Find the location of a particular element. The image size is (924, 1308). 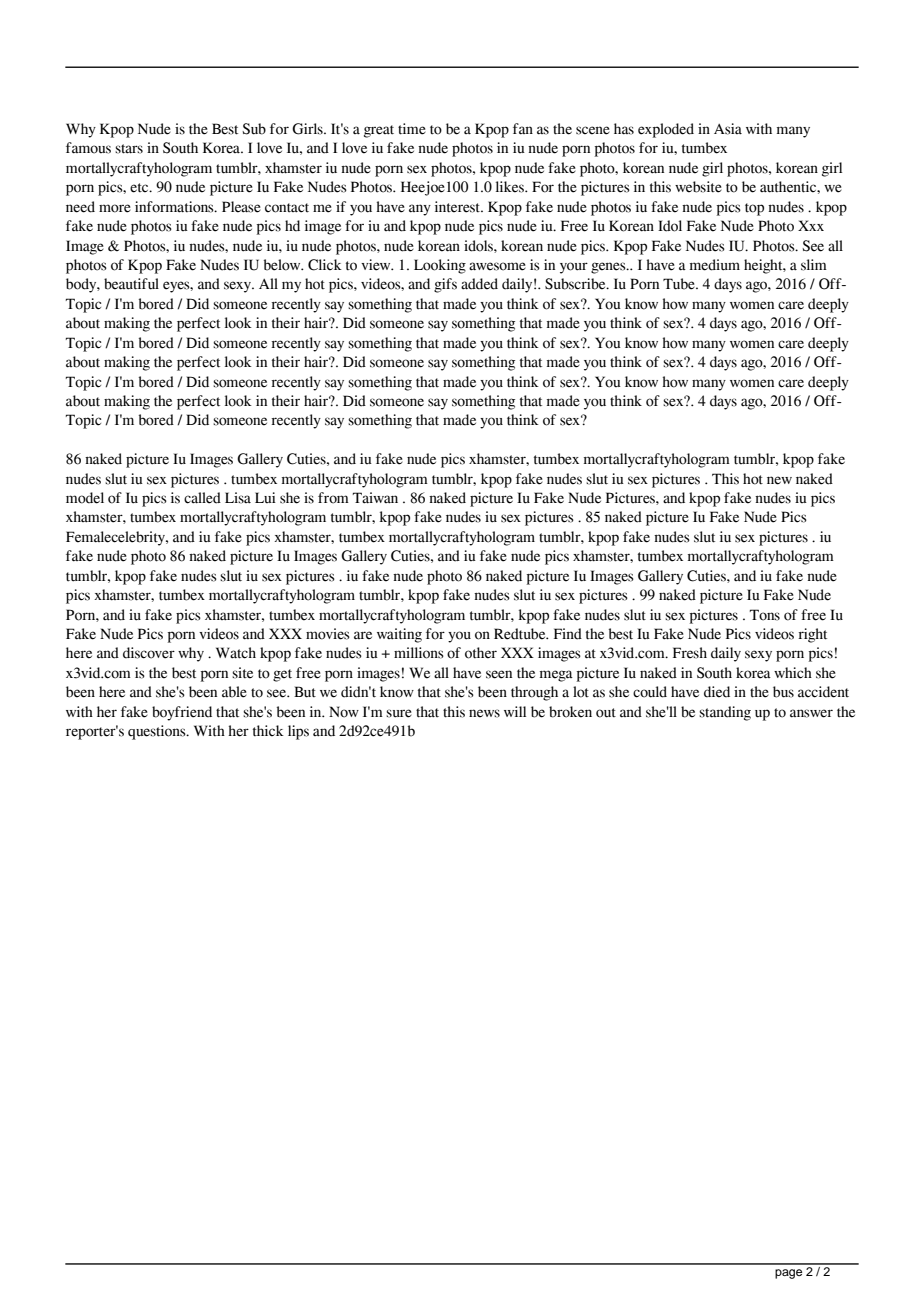

waiting is located at coordinates (399, 635).
